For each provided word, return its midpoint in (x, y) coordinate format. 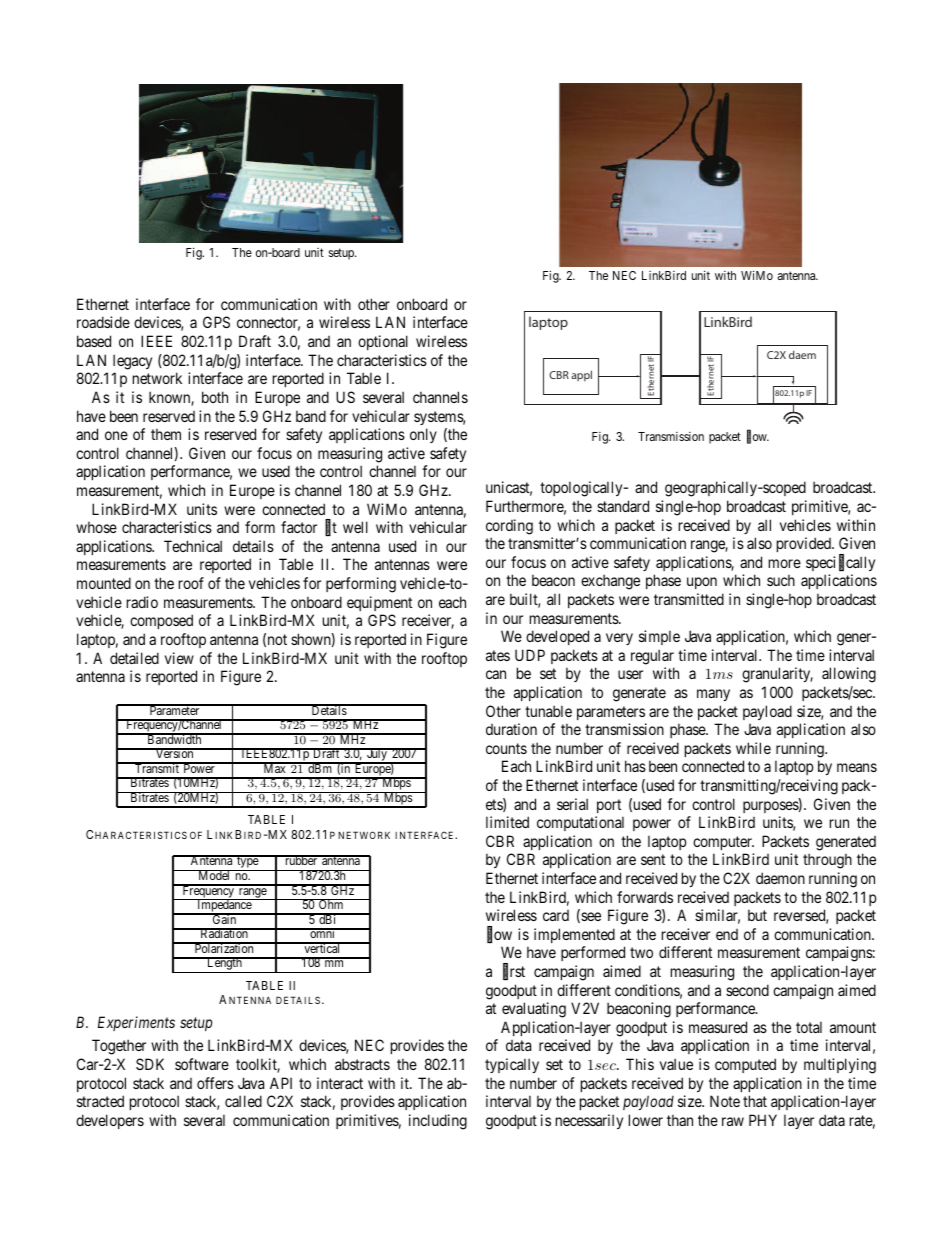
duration (511, 729)
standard (623, 506)
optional (383, 342)
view (179, 658)
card (556, 915)
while (753, 748)
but (757, 915)
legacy (132, 362)
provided (805, 544)
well (355, 527)
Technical (193, 546)
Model (214, 875)
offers (215, 1083)
